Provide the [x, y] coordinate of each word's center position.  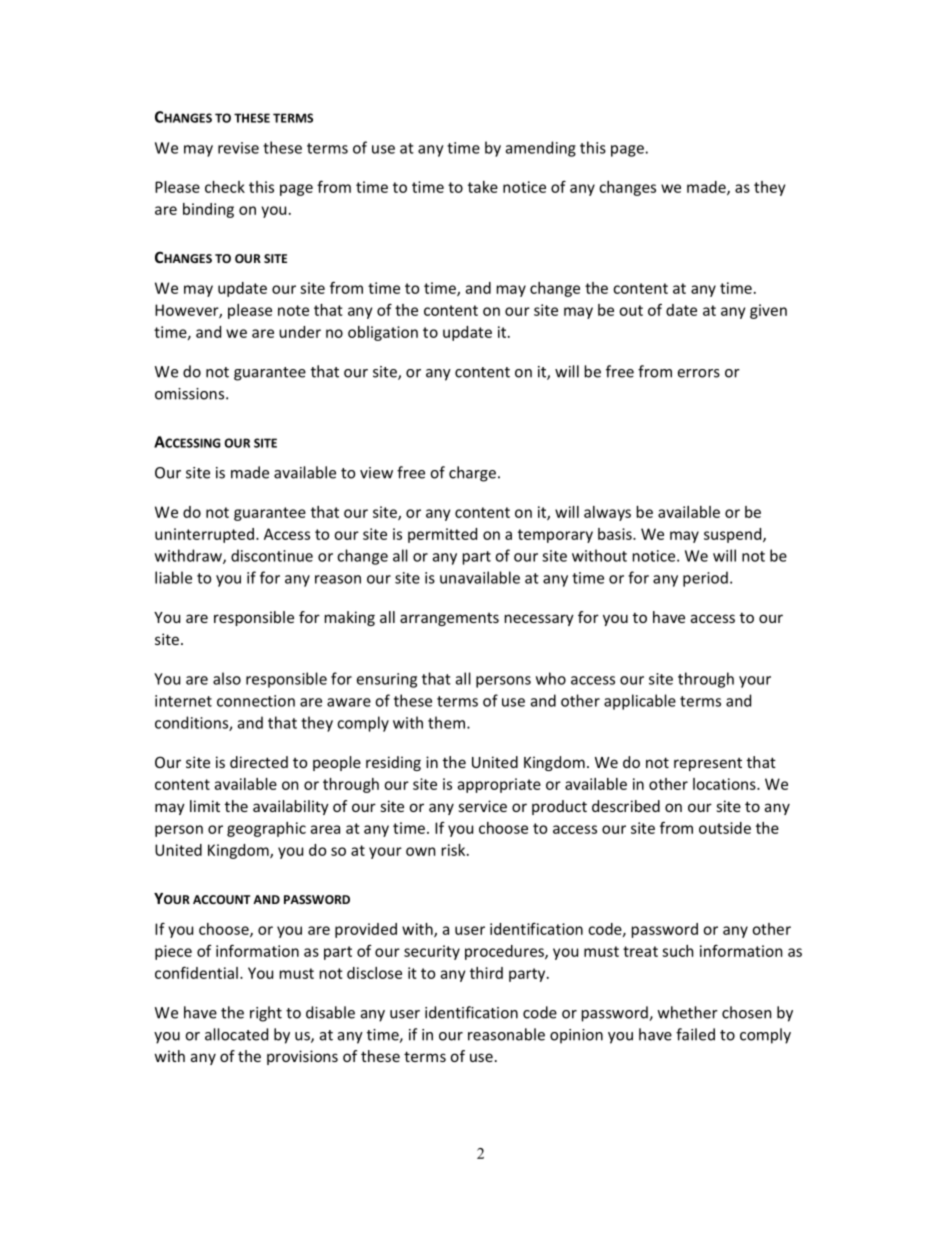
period [705, 579]
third [486, 973]
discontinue [272, 555]
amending [541, 149]
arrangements [449, 619]
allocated [236, 1034]
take [483, 187]
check [225, 187]
